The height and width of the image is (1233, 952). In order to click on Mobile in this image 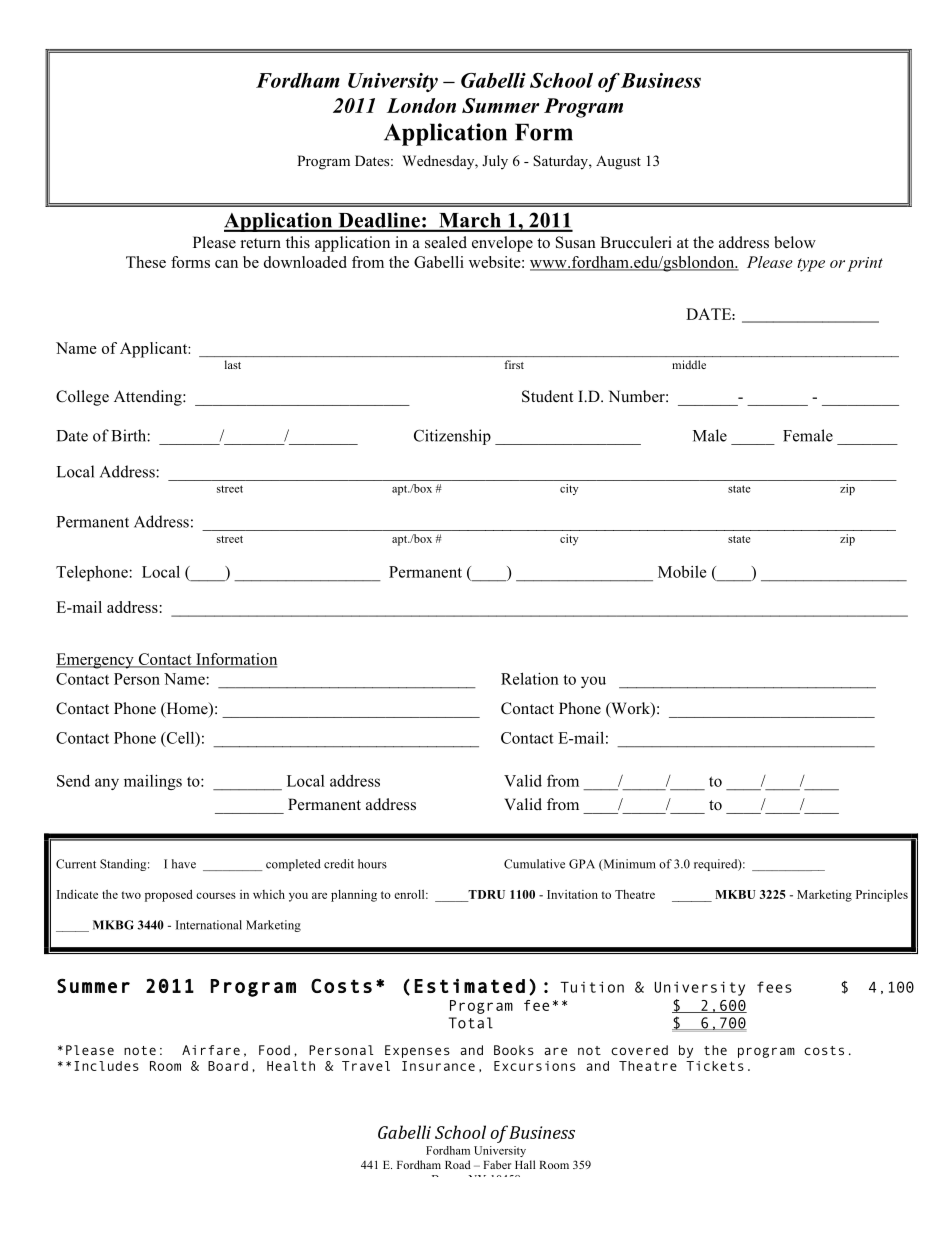, I will do `click(682, 571)`.
